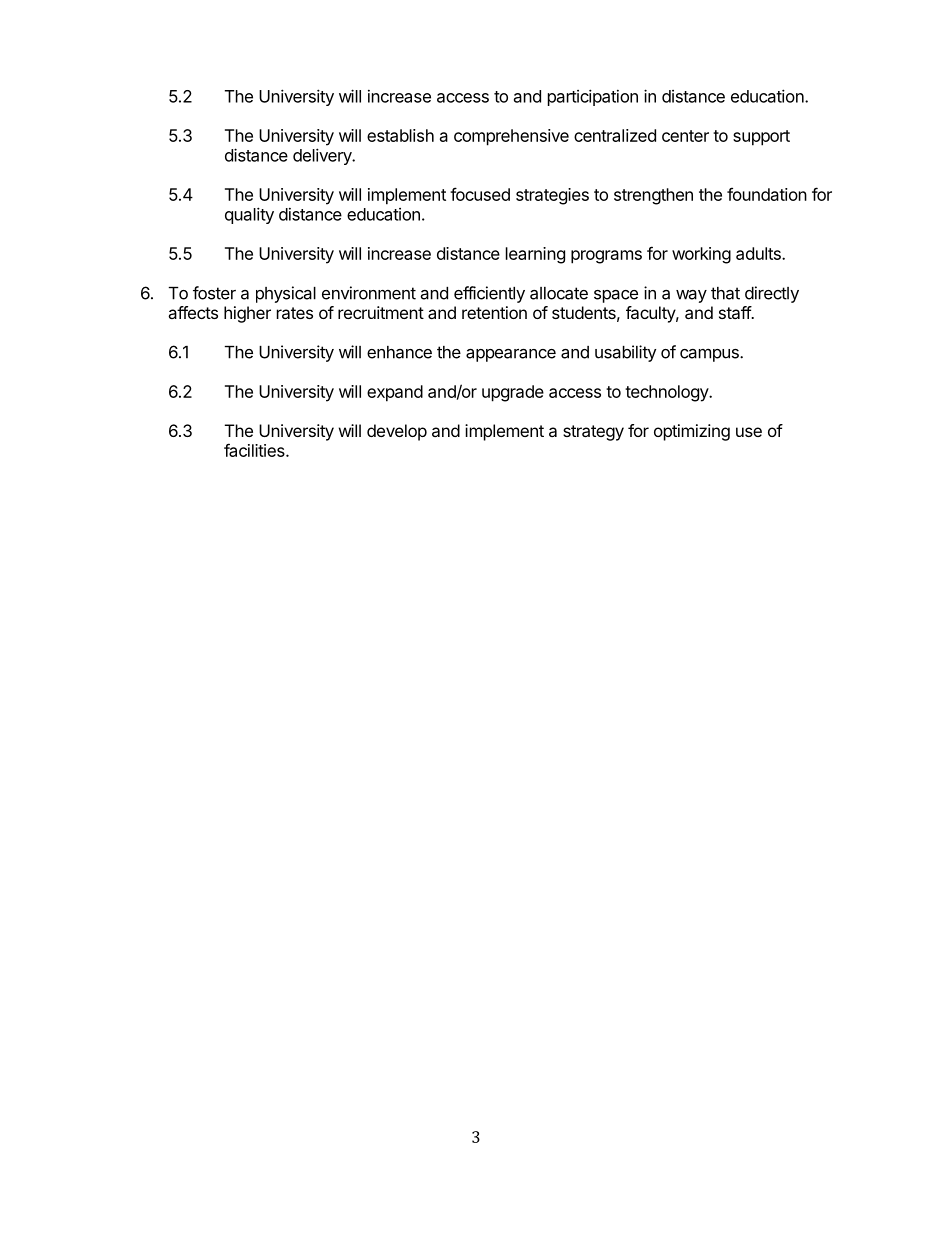 The height and width of the document is (1233, 952). I want to click on campus, so click(710, 355).
